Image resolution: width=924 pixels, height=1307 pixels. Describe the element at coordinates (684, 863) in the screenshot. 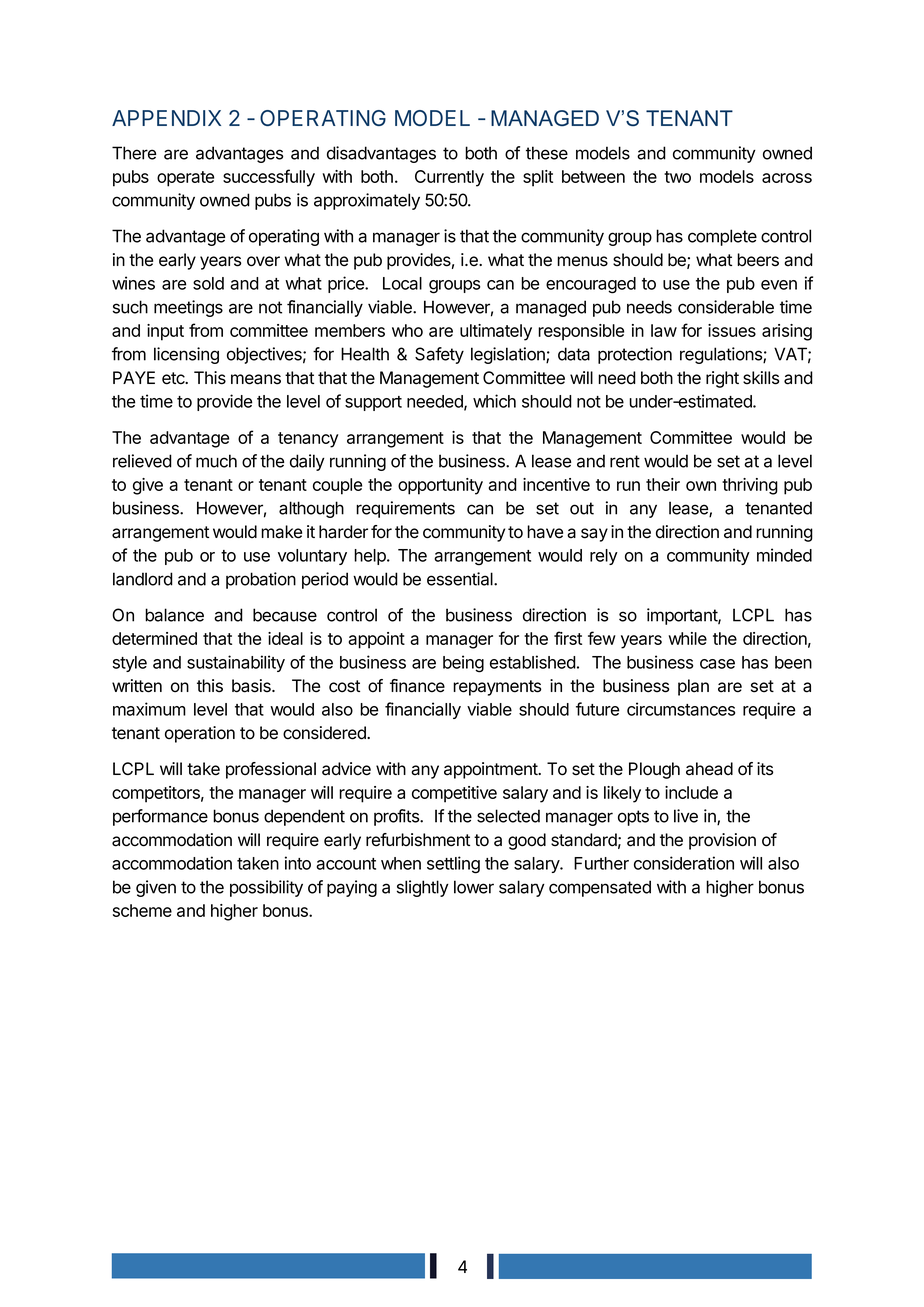

I see `consideration` at that location.
